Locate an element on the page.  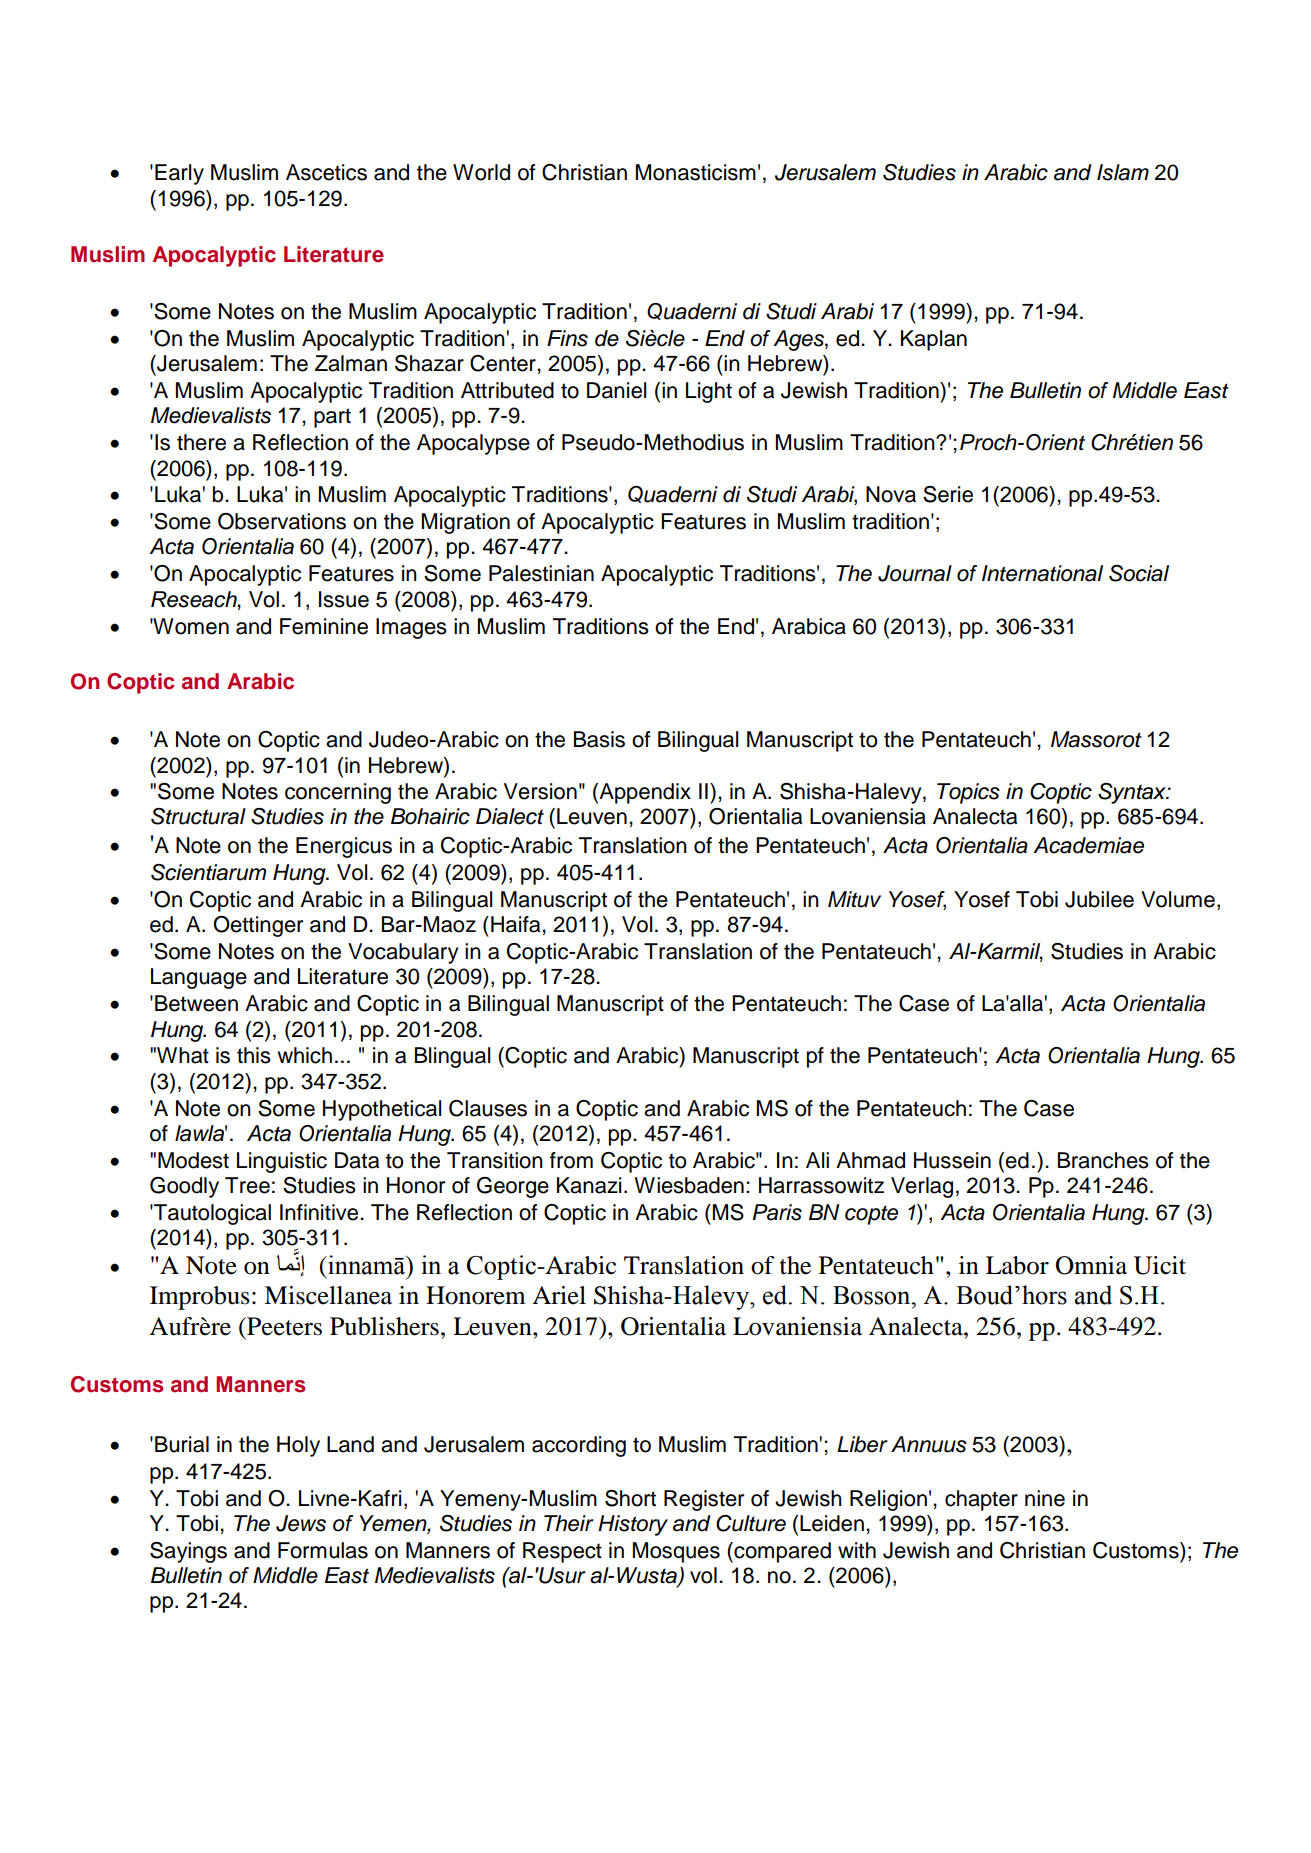
Ascetics is located at coordinates (326, 172).
